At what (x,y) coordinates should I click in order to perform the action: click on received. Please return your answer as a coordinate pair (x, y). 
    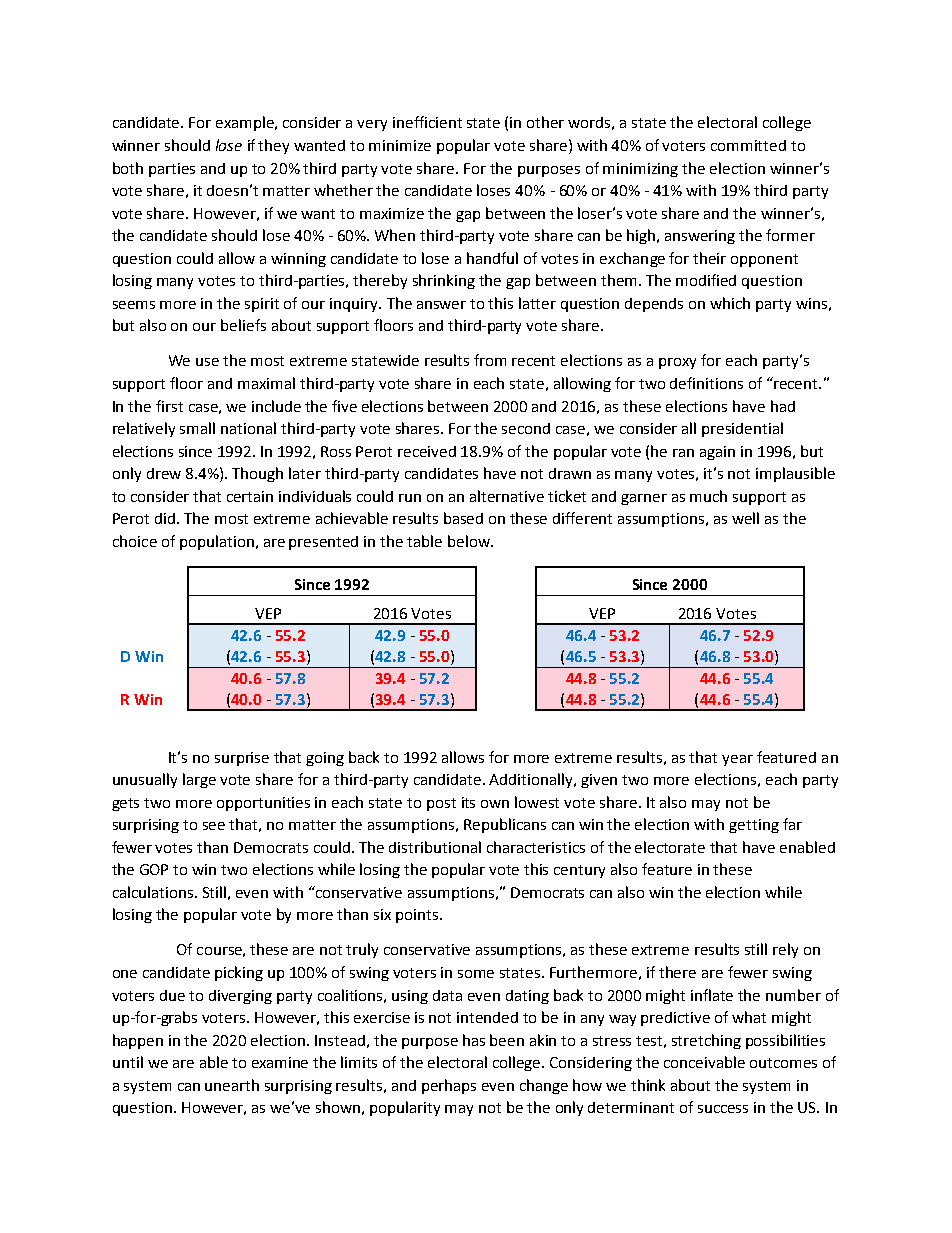
    Looking at the image, I should click on (427, 451).
